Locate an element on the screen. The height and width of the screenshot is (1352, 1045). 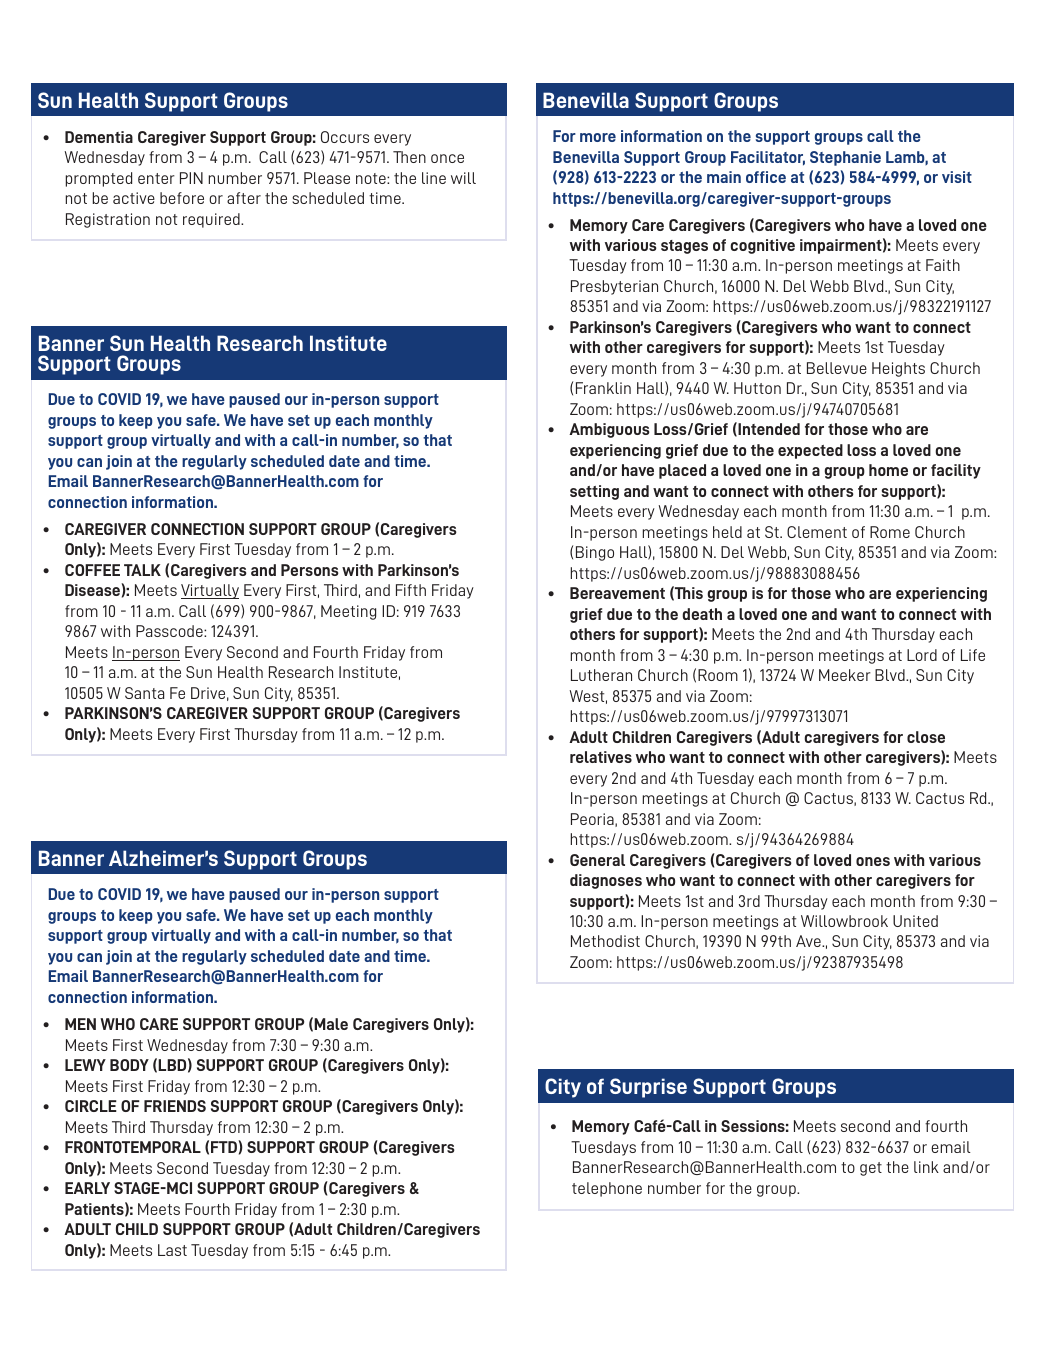
General is located at coordinates (597, 860).
